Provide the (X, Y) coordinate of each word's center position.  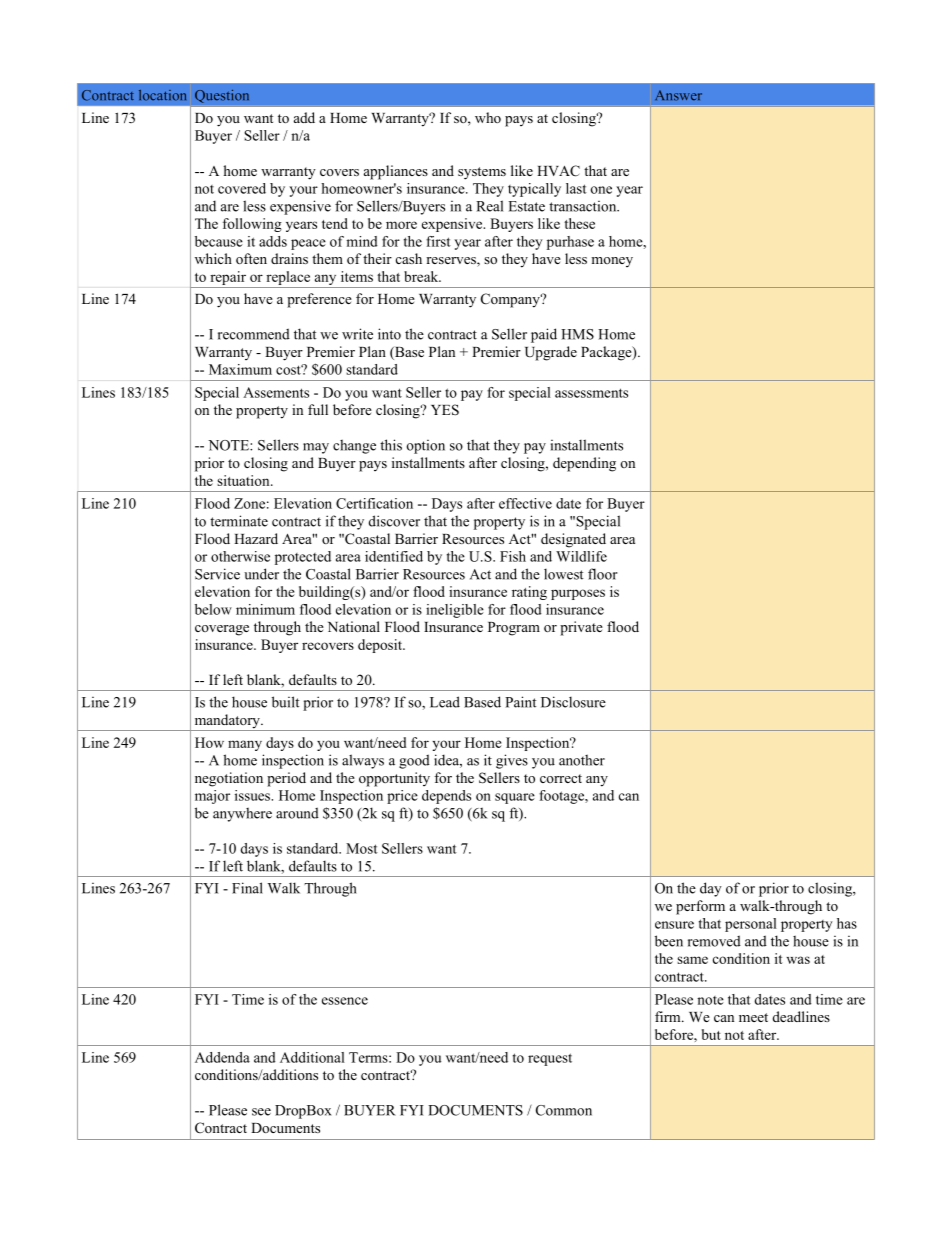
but (711, 1034)
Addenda (222, 1057)
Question (222, 96)
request (550, 1059)
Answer (678, 95)
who (488, 117)
